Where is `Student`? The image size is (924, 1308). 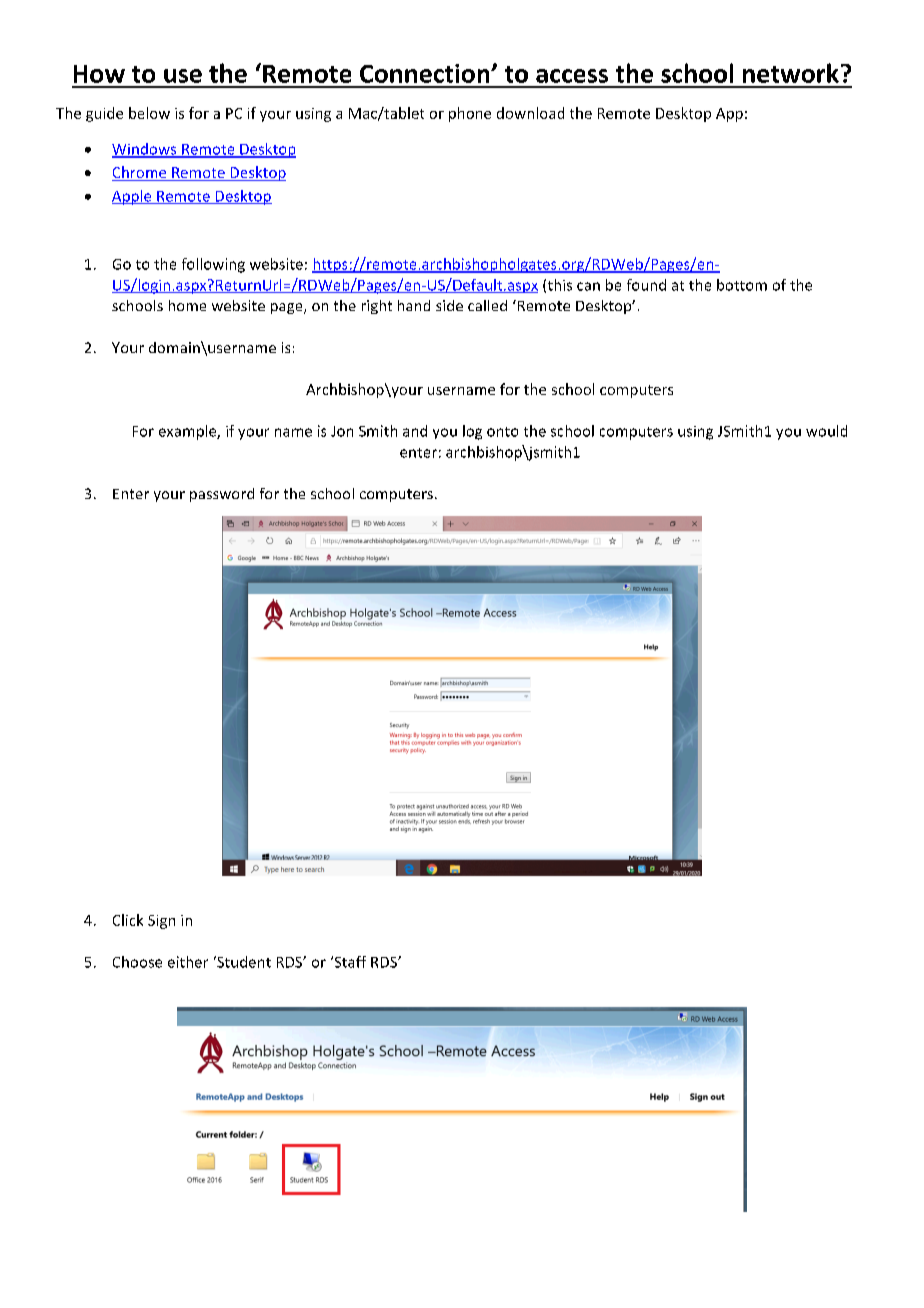 Student is located at coordinates (243, 962).
